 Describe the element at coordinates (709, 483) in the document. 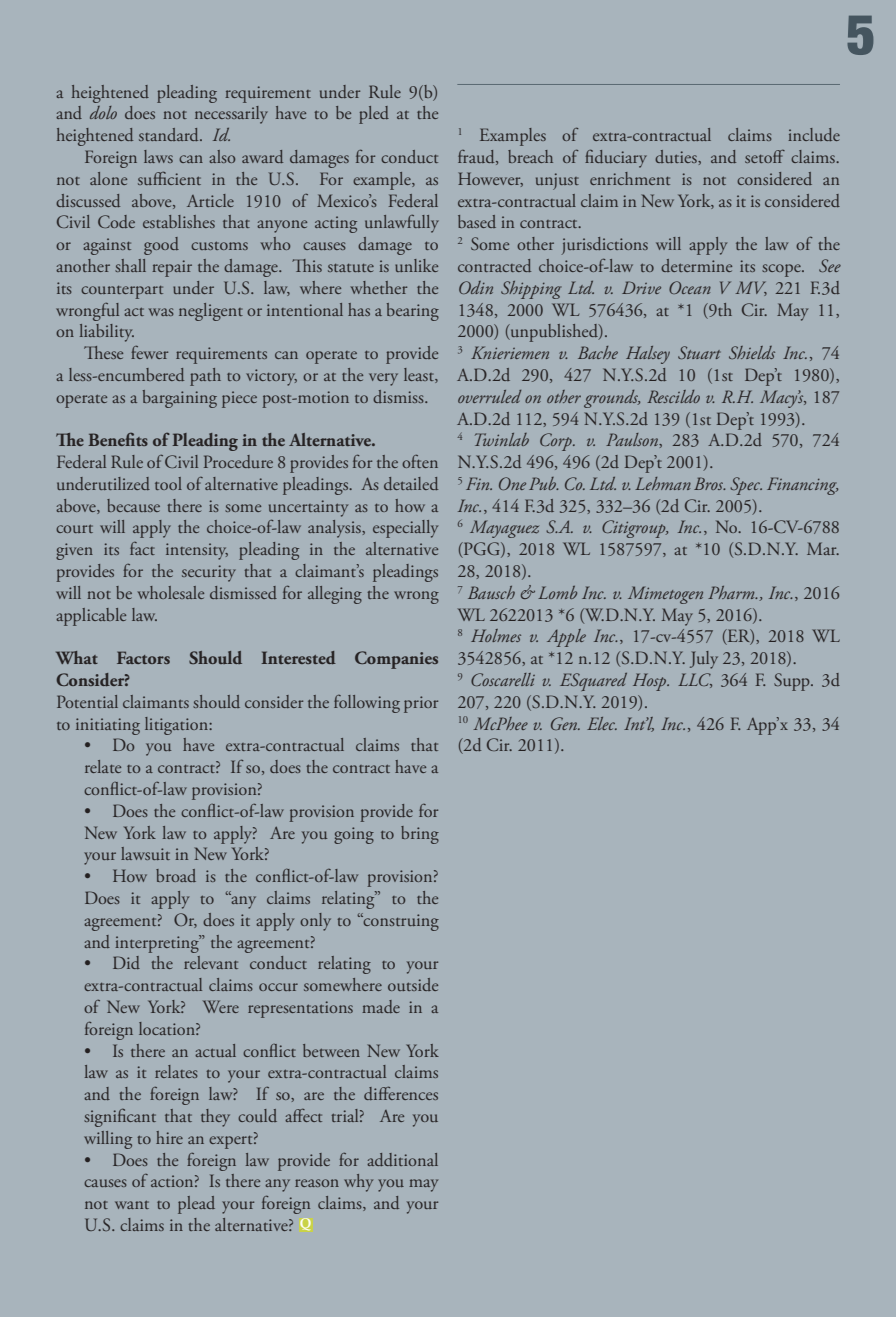

I see `Bros` at that location.
